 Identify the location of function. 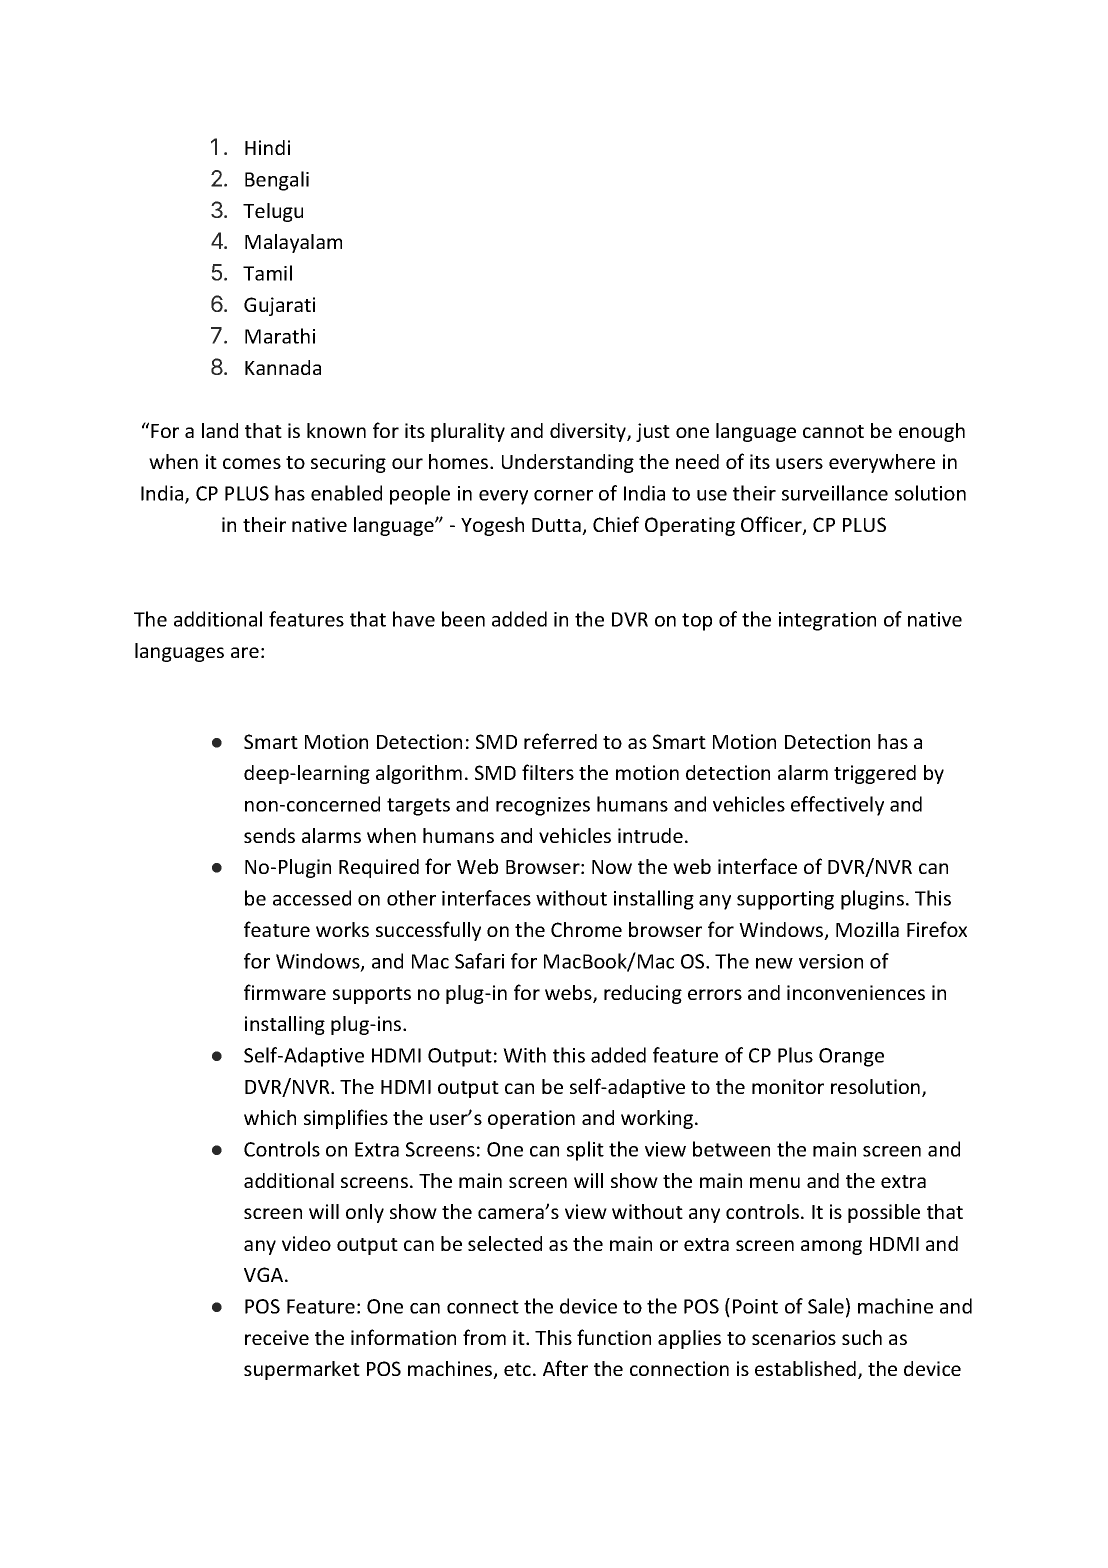
(614, 1337).
